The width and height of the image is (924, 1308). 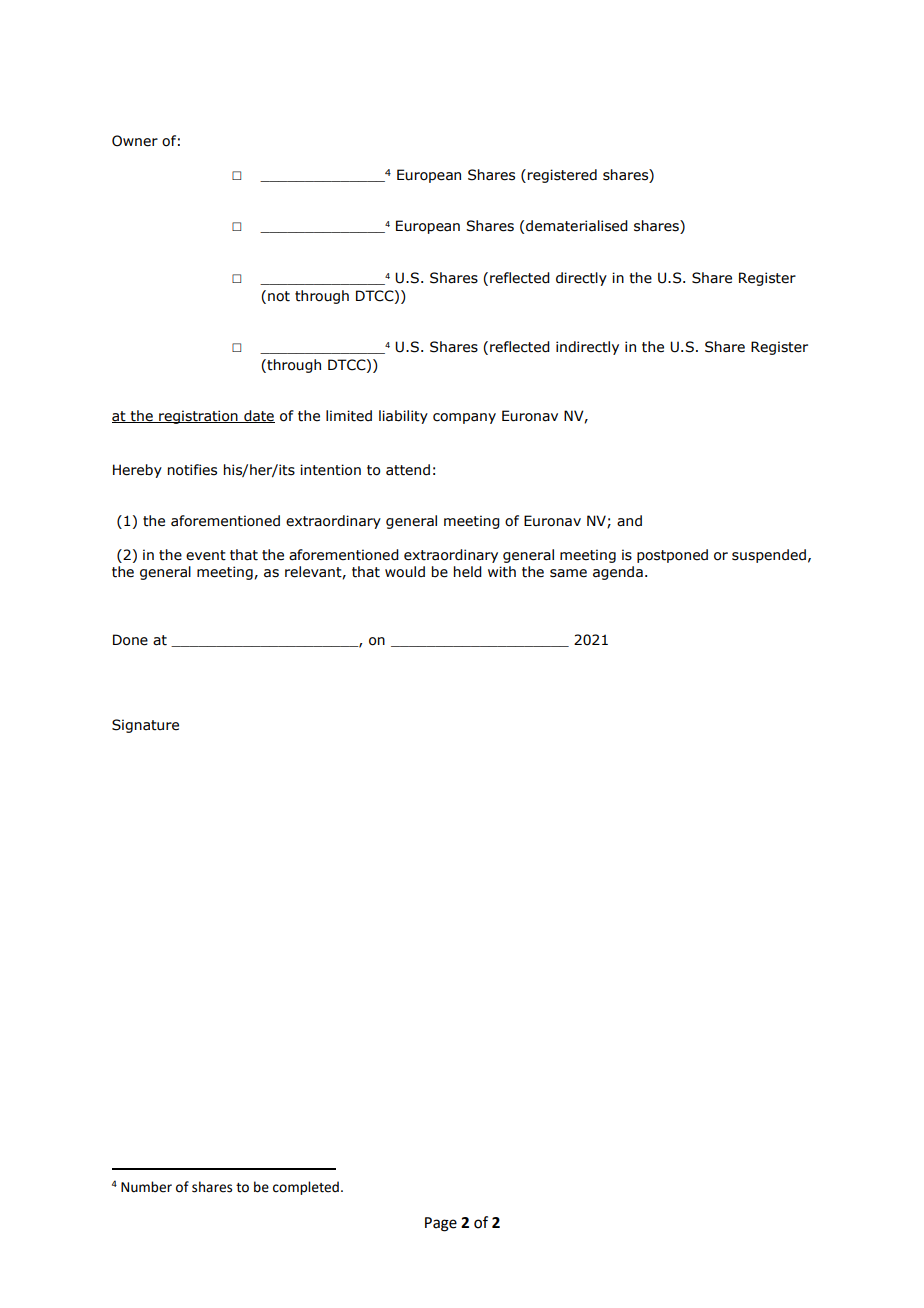 I want to click on held, so click(x=468, y=572).
